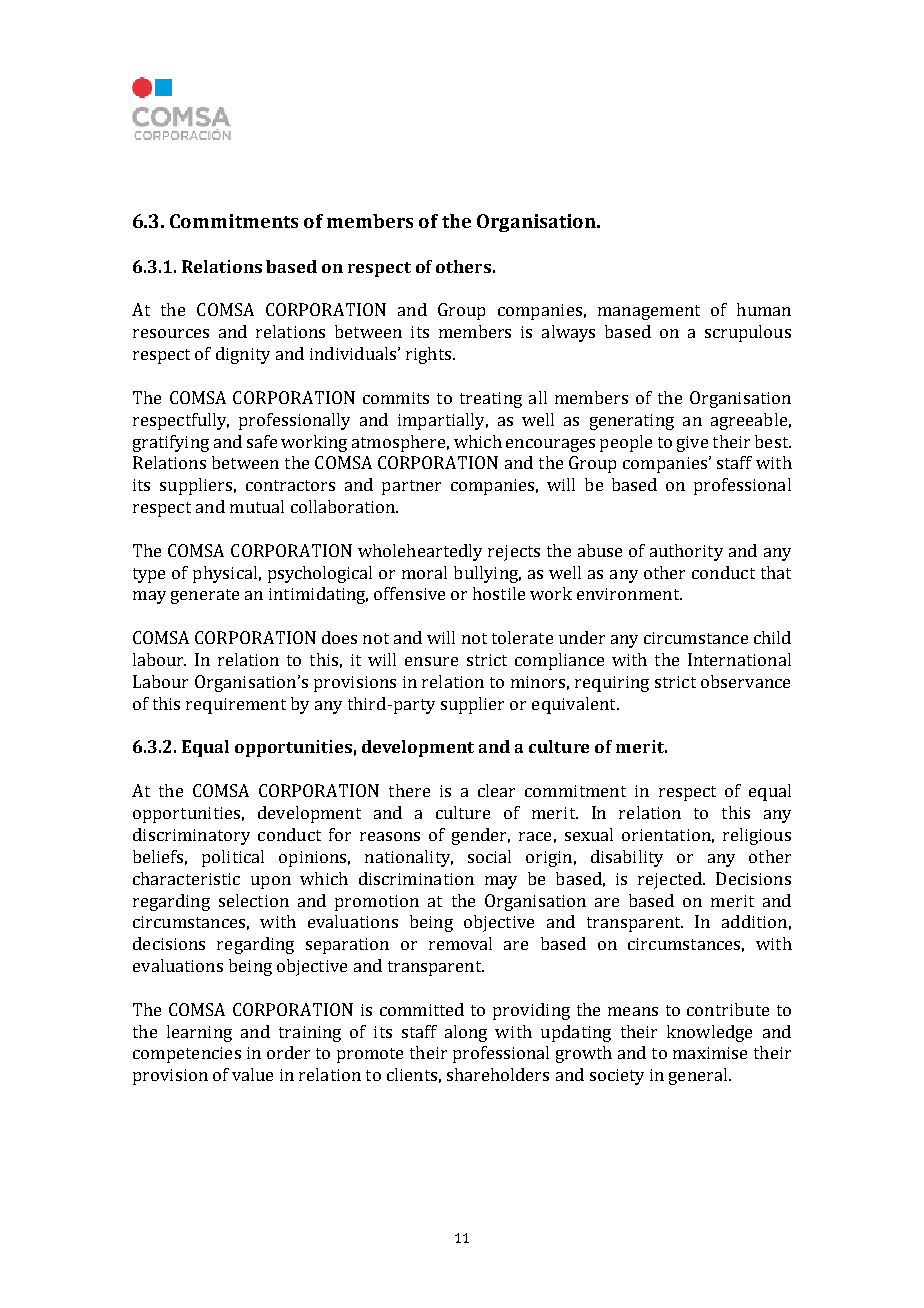 This screenshot has height=1308, width=924. Describe the element at coordinates (466, 1033) in the screenshot. I see `along` at that location.
